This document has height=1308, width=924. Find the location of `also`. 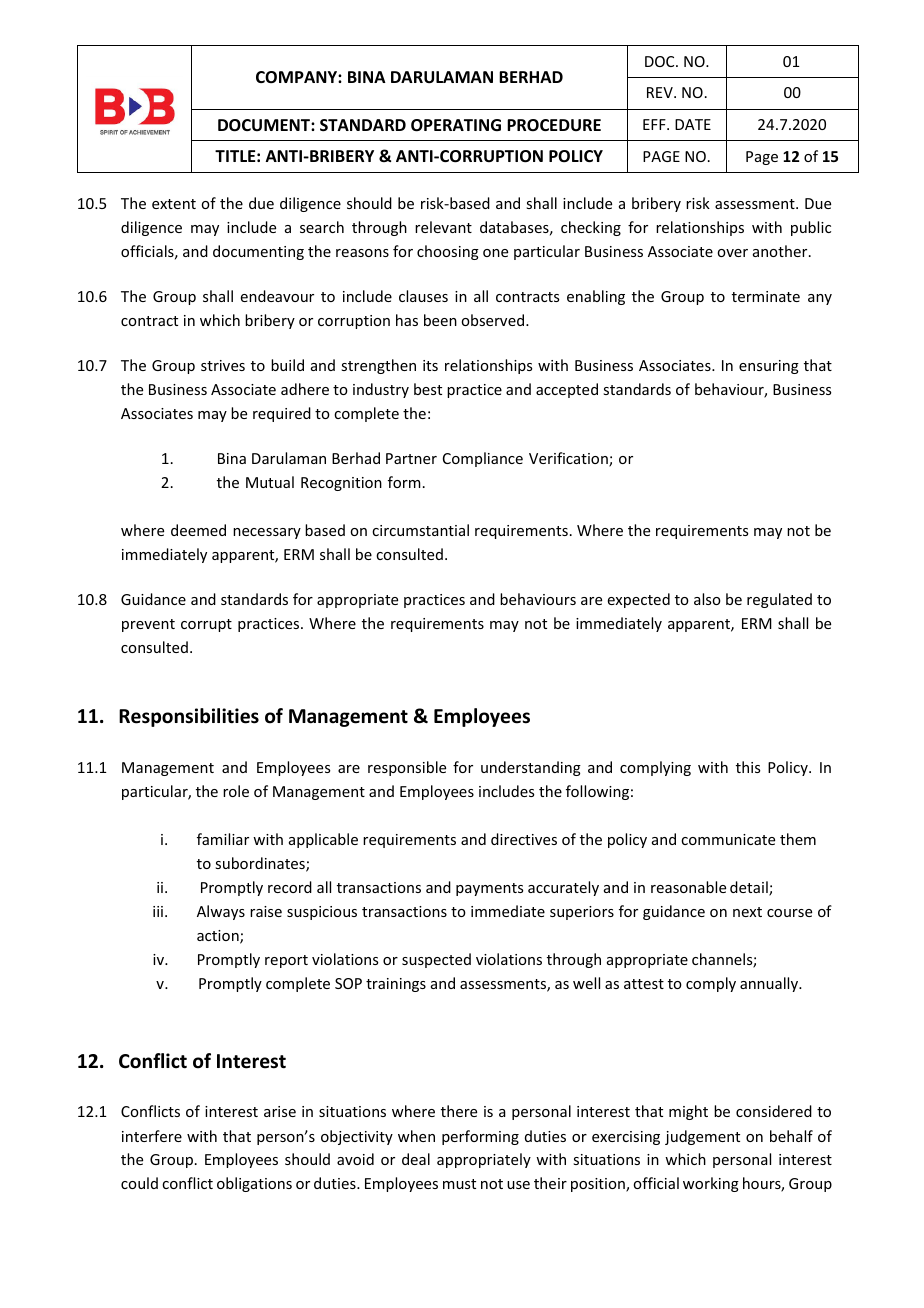

also is located at coordinates (707, 599).
